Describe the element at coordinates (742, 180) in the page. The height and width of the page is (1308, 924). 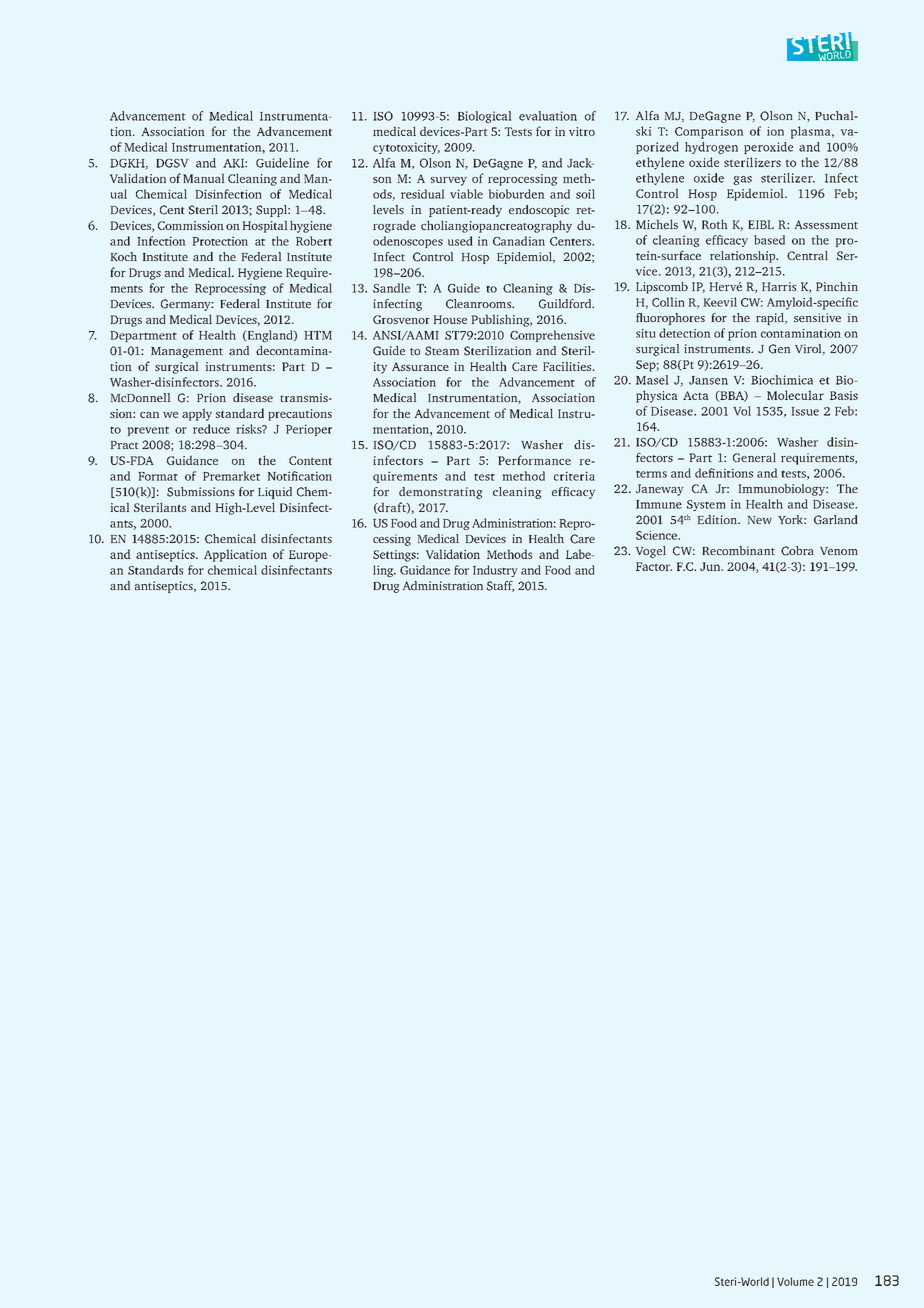
I see `gas` at that location.
